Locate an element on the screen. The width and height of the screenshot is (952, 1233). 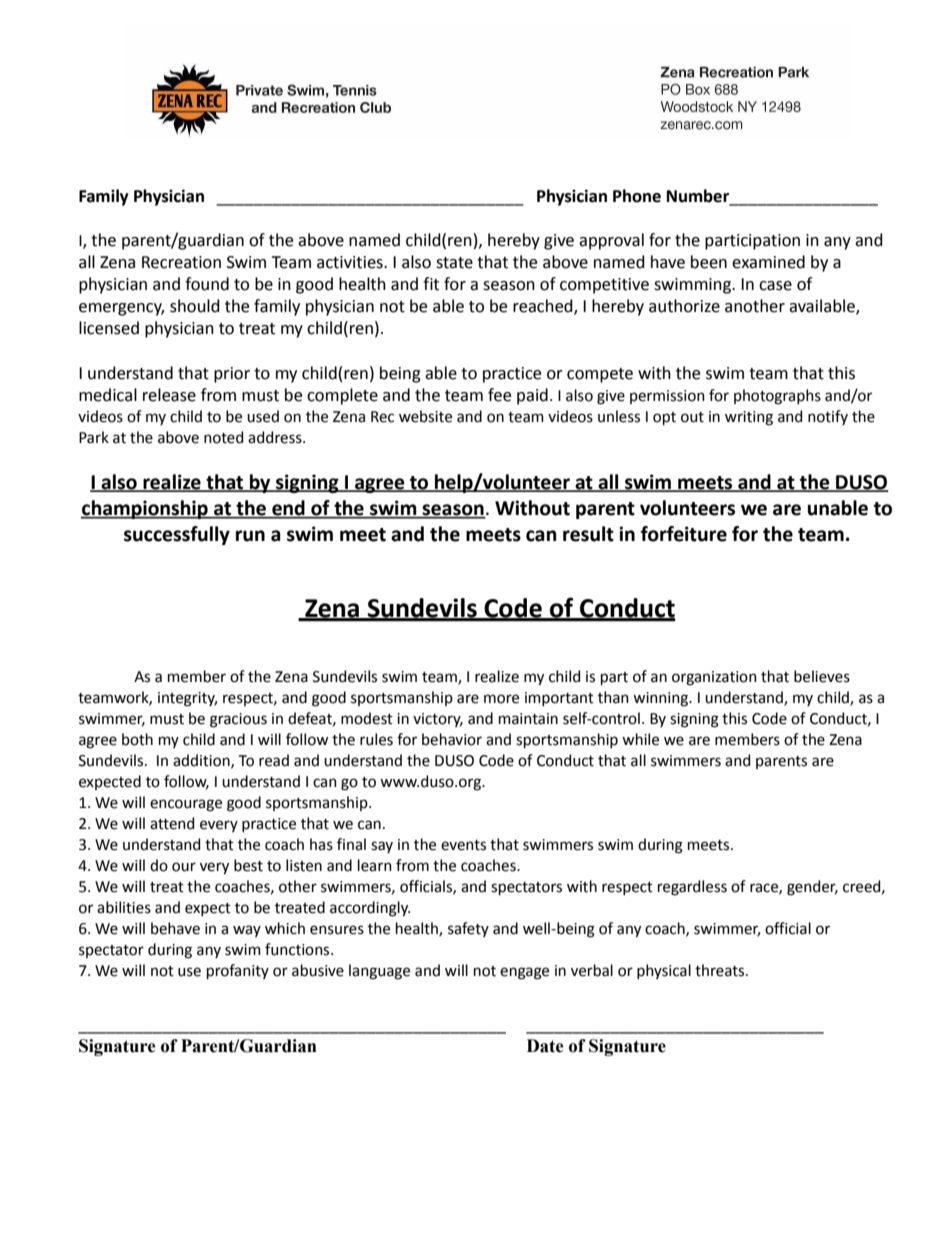
championship is located at coordinates (145, 509).
